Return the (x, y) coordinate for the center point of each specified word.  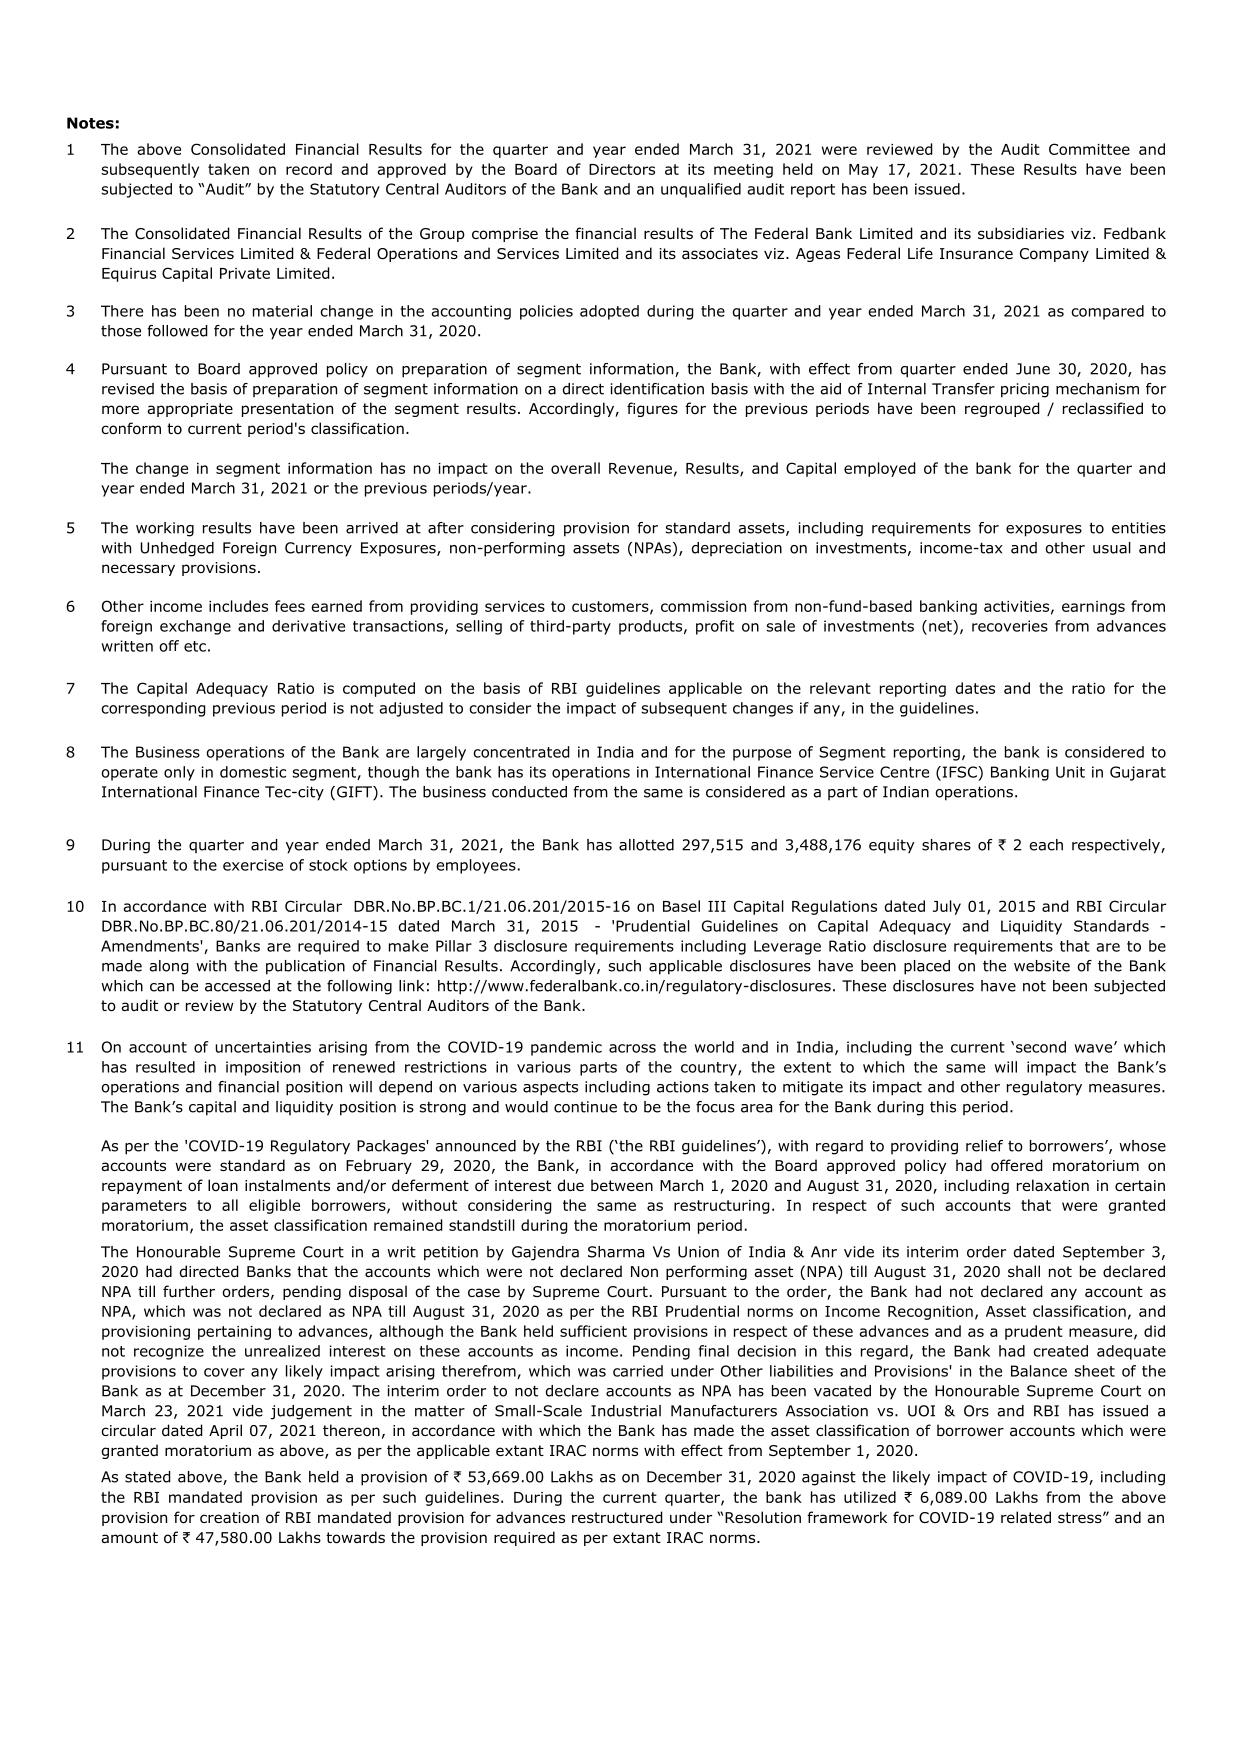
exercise (253, 865)
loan (223, 1185)
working (165, 529)
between (622, 1185)
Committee (1089, 149)
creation (229, 1517)
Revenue (640, 468)
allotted (646, 845)
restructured (617, 1517)
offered (1017, 1165)
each (1046, 845)
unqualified (701, 190)
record (309, 169)
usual (1112, 548)
